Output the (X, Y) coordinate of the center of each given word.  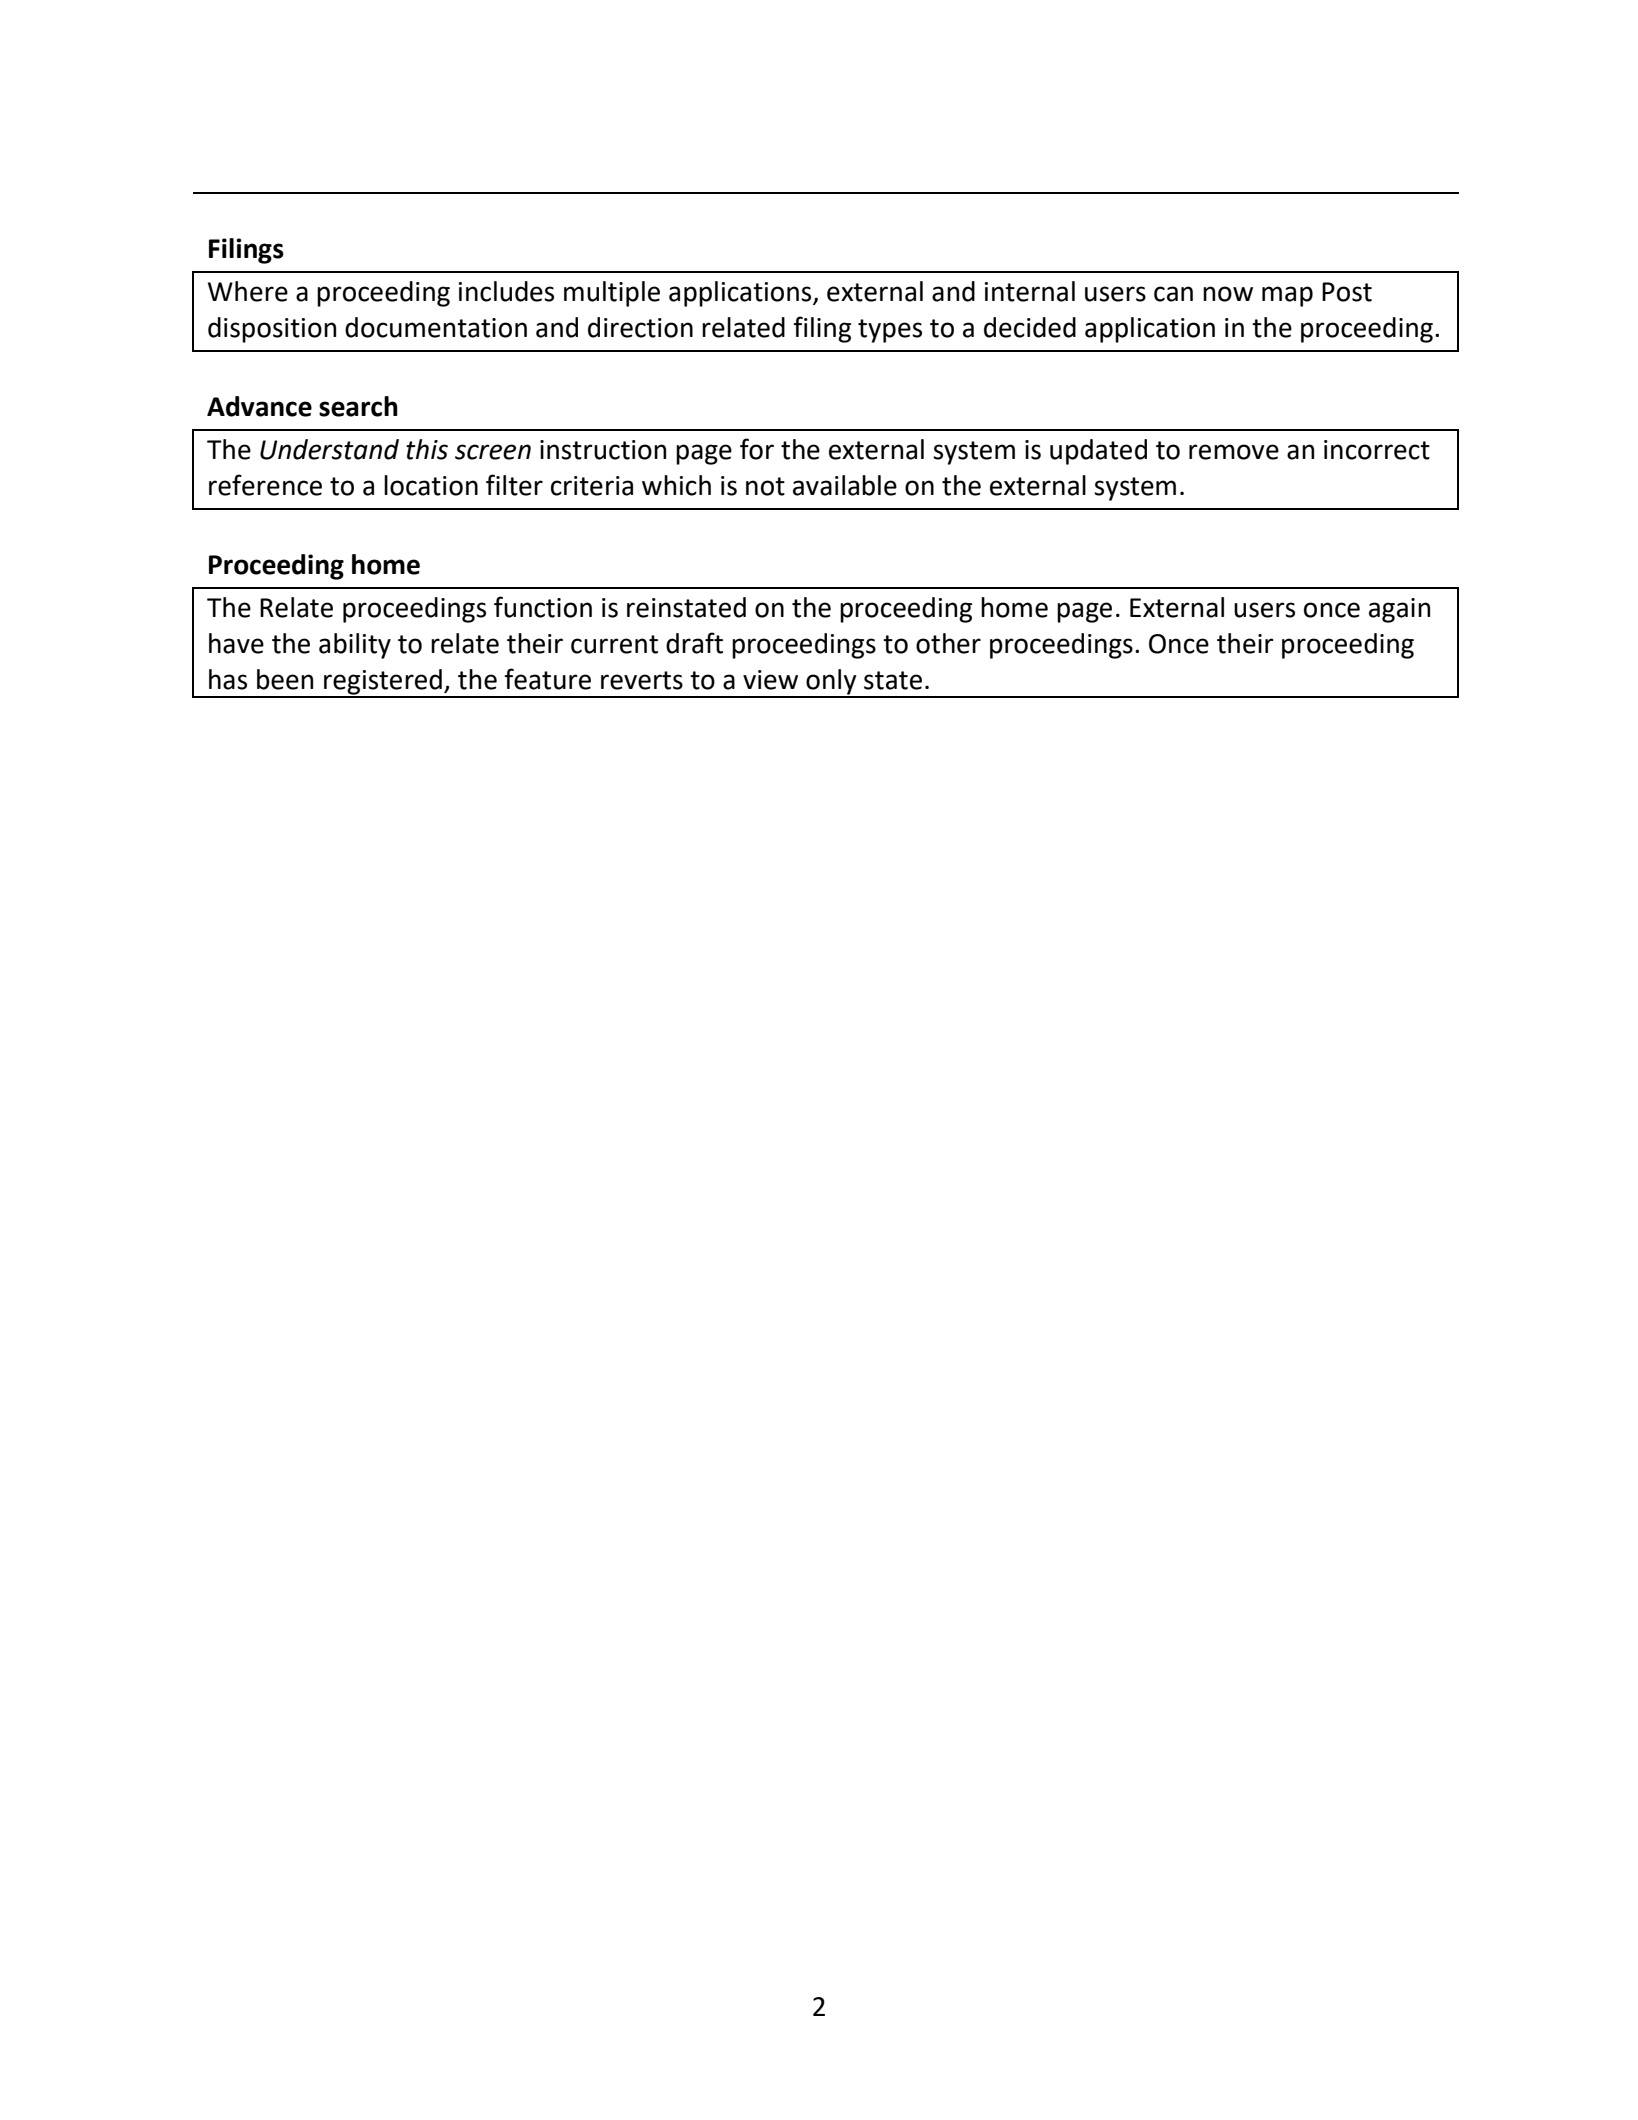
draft (694, 643)
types (890, 331)
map (1287, 296)
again (1399, 610)
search (358, 406)
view (770, 680)
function (543, 607)
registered (383, 683)
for (757, 449)
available (845, 485)
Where (248, 291)
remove (1234, 452)
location (431, 485)
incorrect (1377, 450)
